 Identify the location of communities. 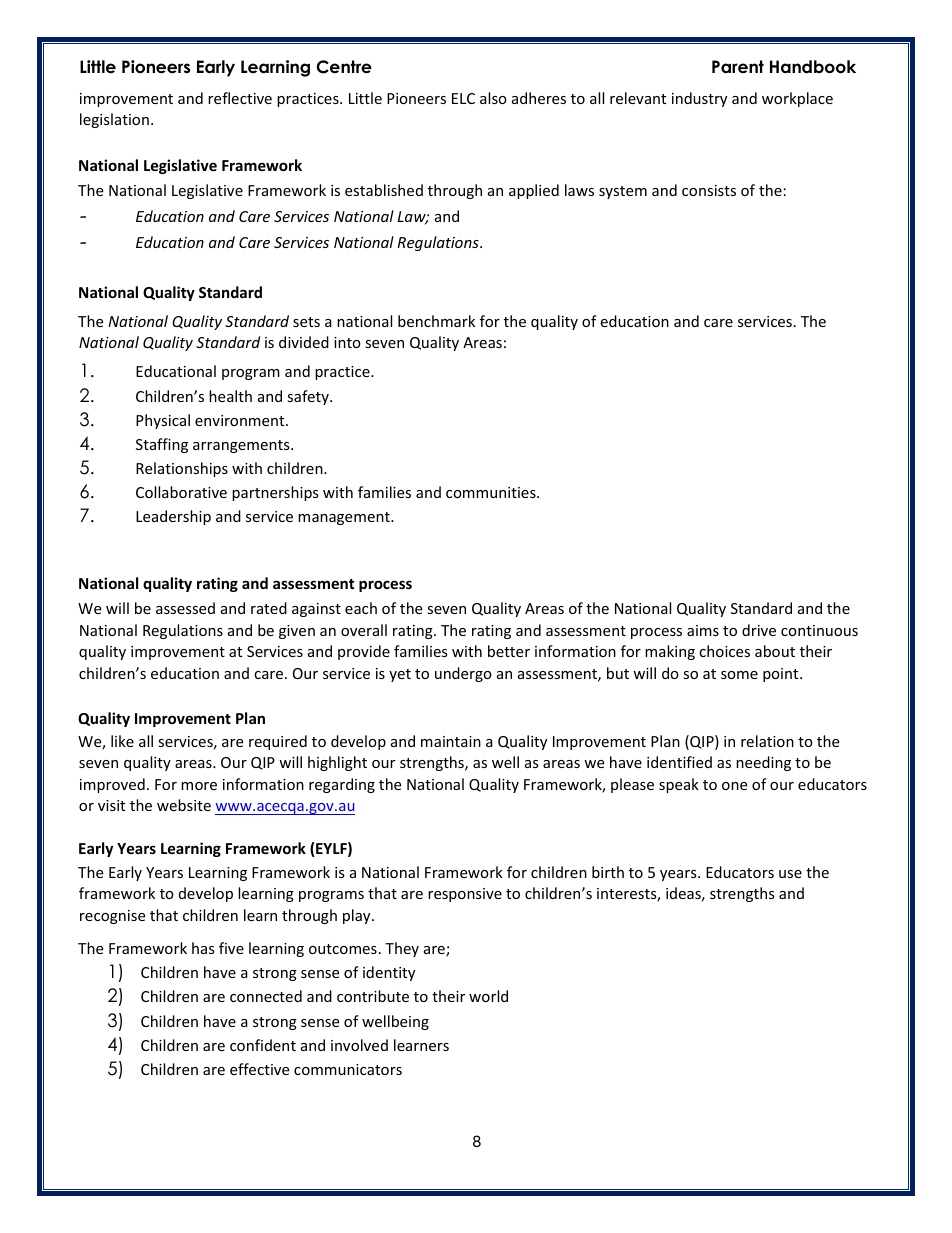
(492, 492).
